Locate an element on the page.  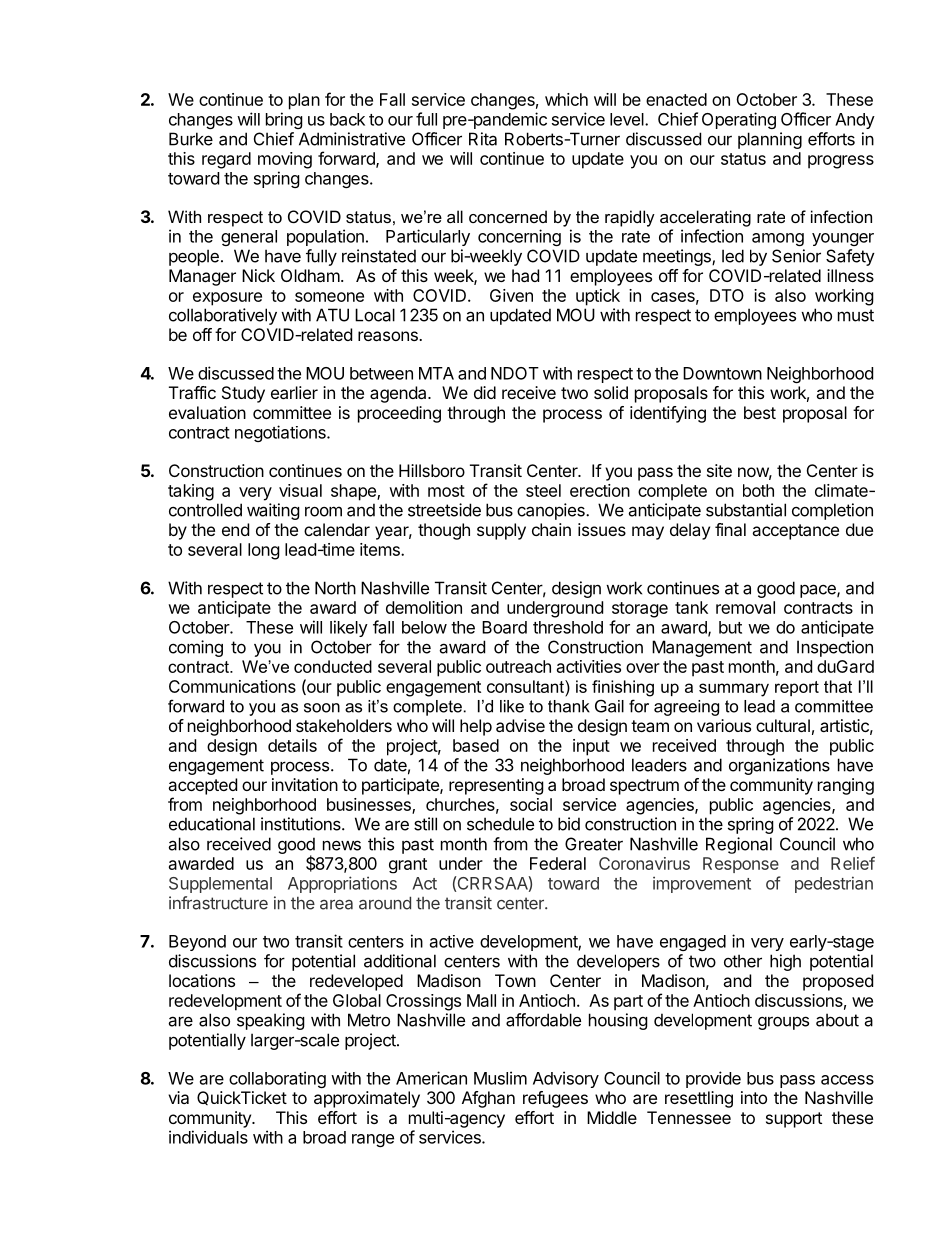
organizations is located at coordinates (779, 766).
